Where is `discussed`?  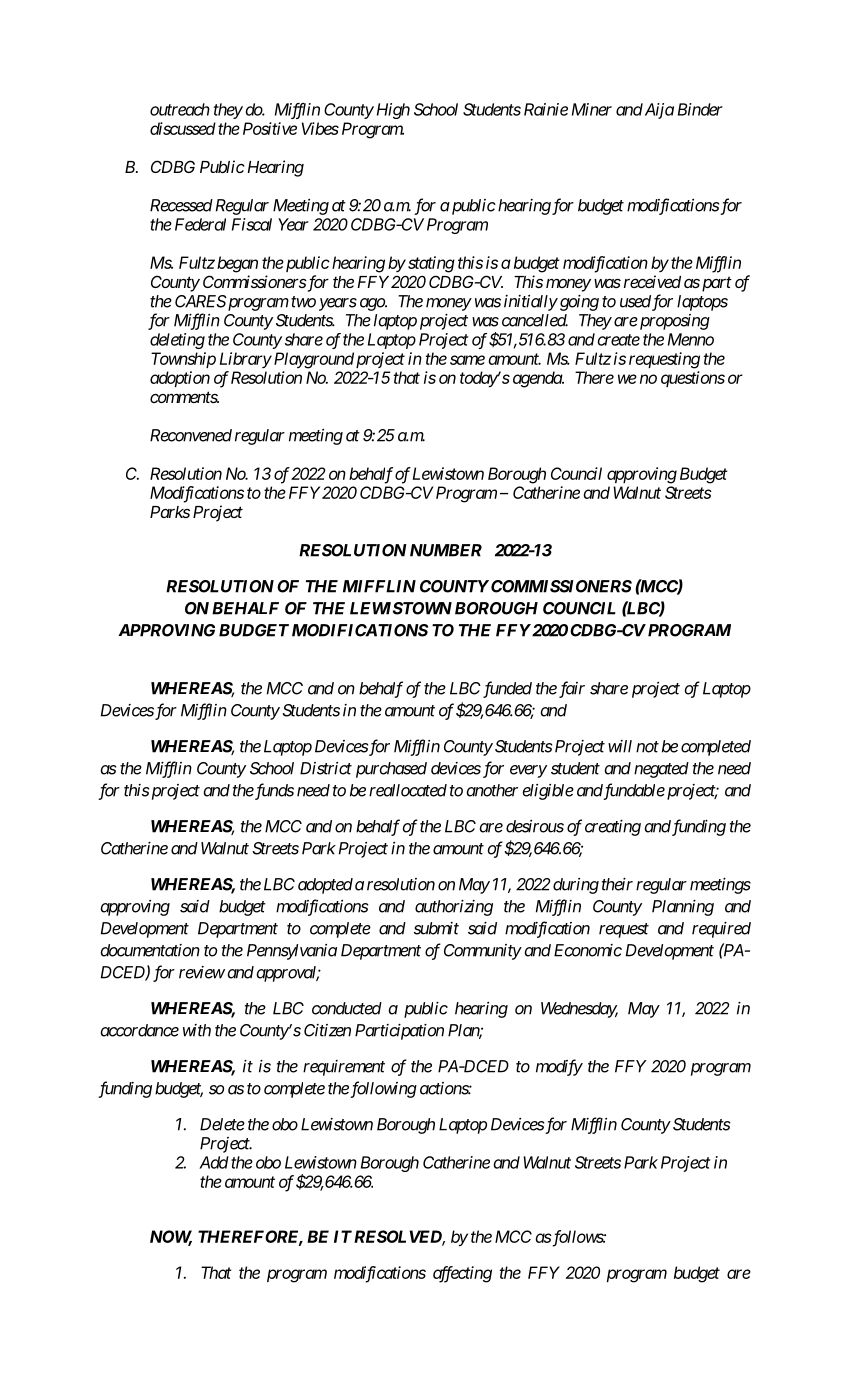
discussed is located at coordinates (183, 128).
